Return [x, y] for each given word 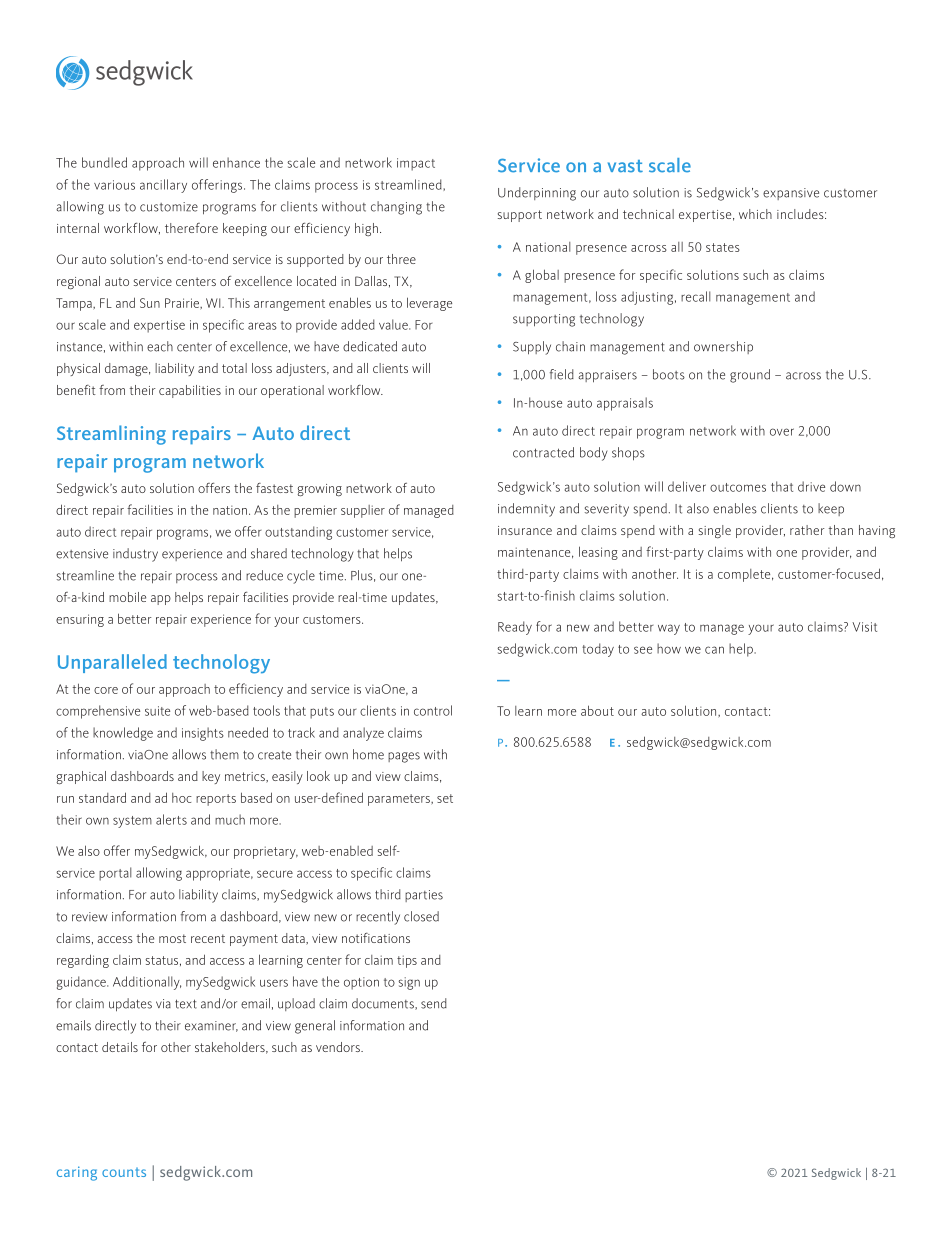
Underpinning [537, 194]
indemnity [526, 510]
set [445, 798]
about [597, 710]
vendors [339, 1047]
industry [135, 555]
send [434, 1003]
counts [124, 1172]
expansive [791, 194]
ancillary [163, 186]
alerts [171, 819]
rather [807, 530]
